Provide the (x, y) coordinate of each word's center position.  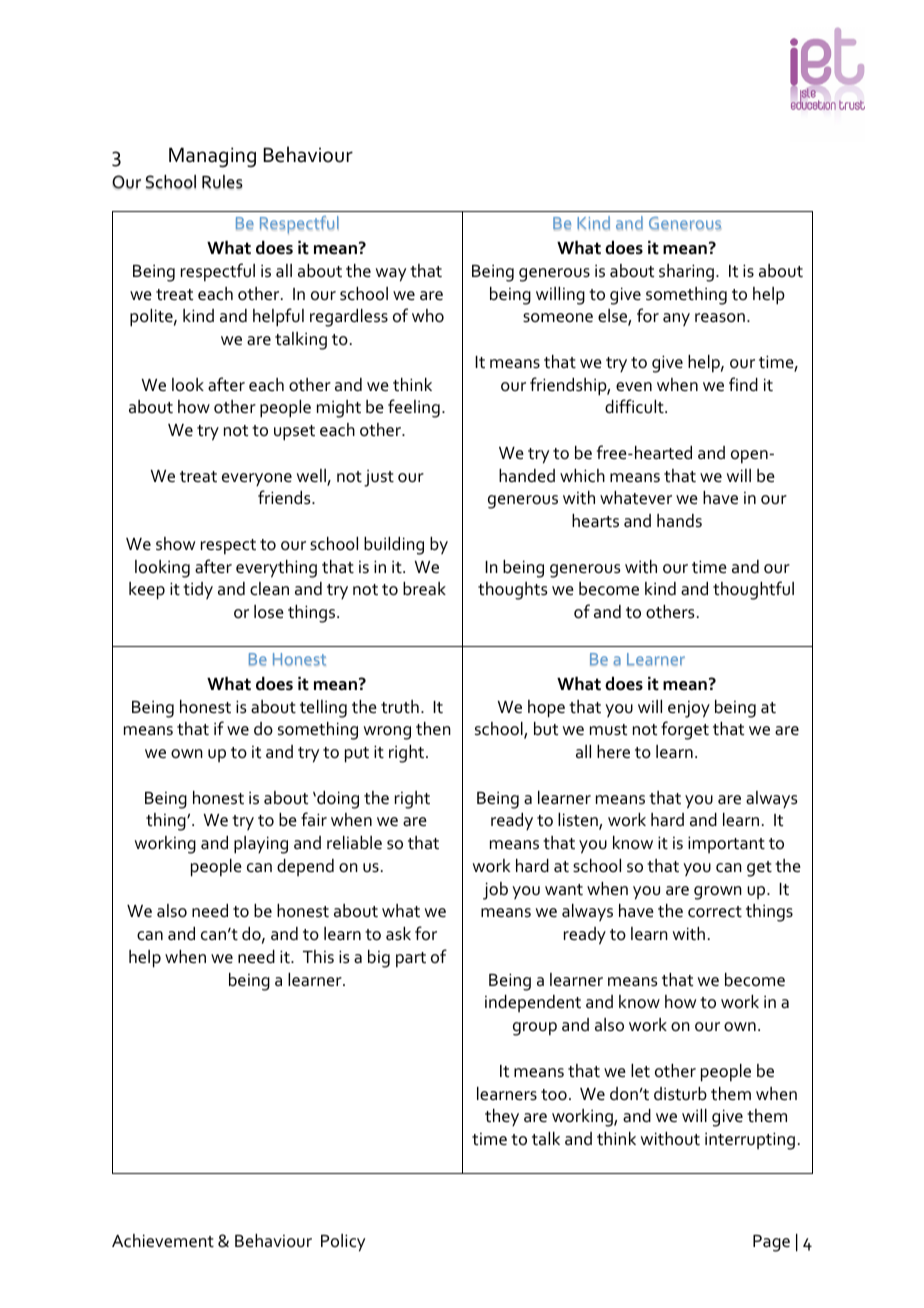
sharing (686, 273)
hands (679, 521)
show (175, 544)
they (502, 1117)
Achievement (163, 1241)
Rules (222, 182)
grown (718, 893)
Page (771, 1243)
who (428, 316)
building (394, 546)
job (495, 891)
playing (261, 845)
